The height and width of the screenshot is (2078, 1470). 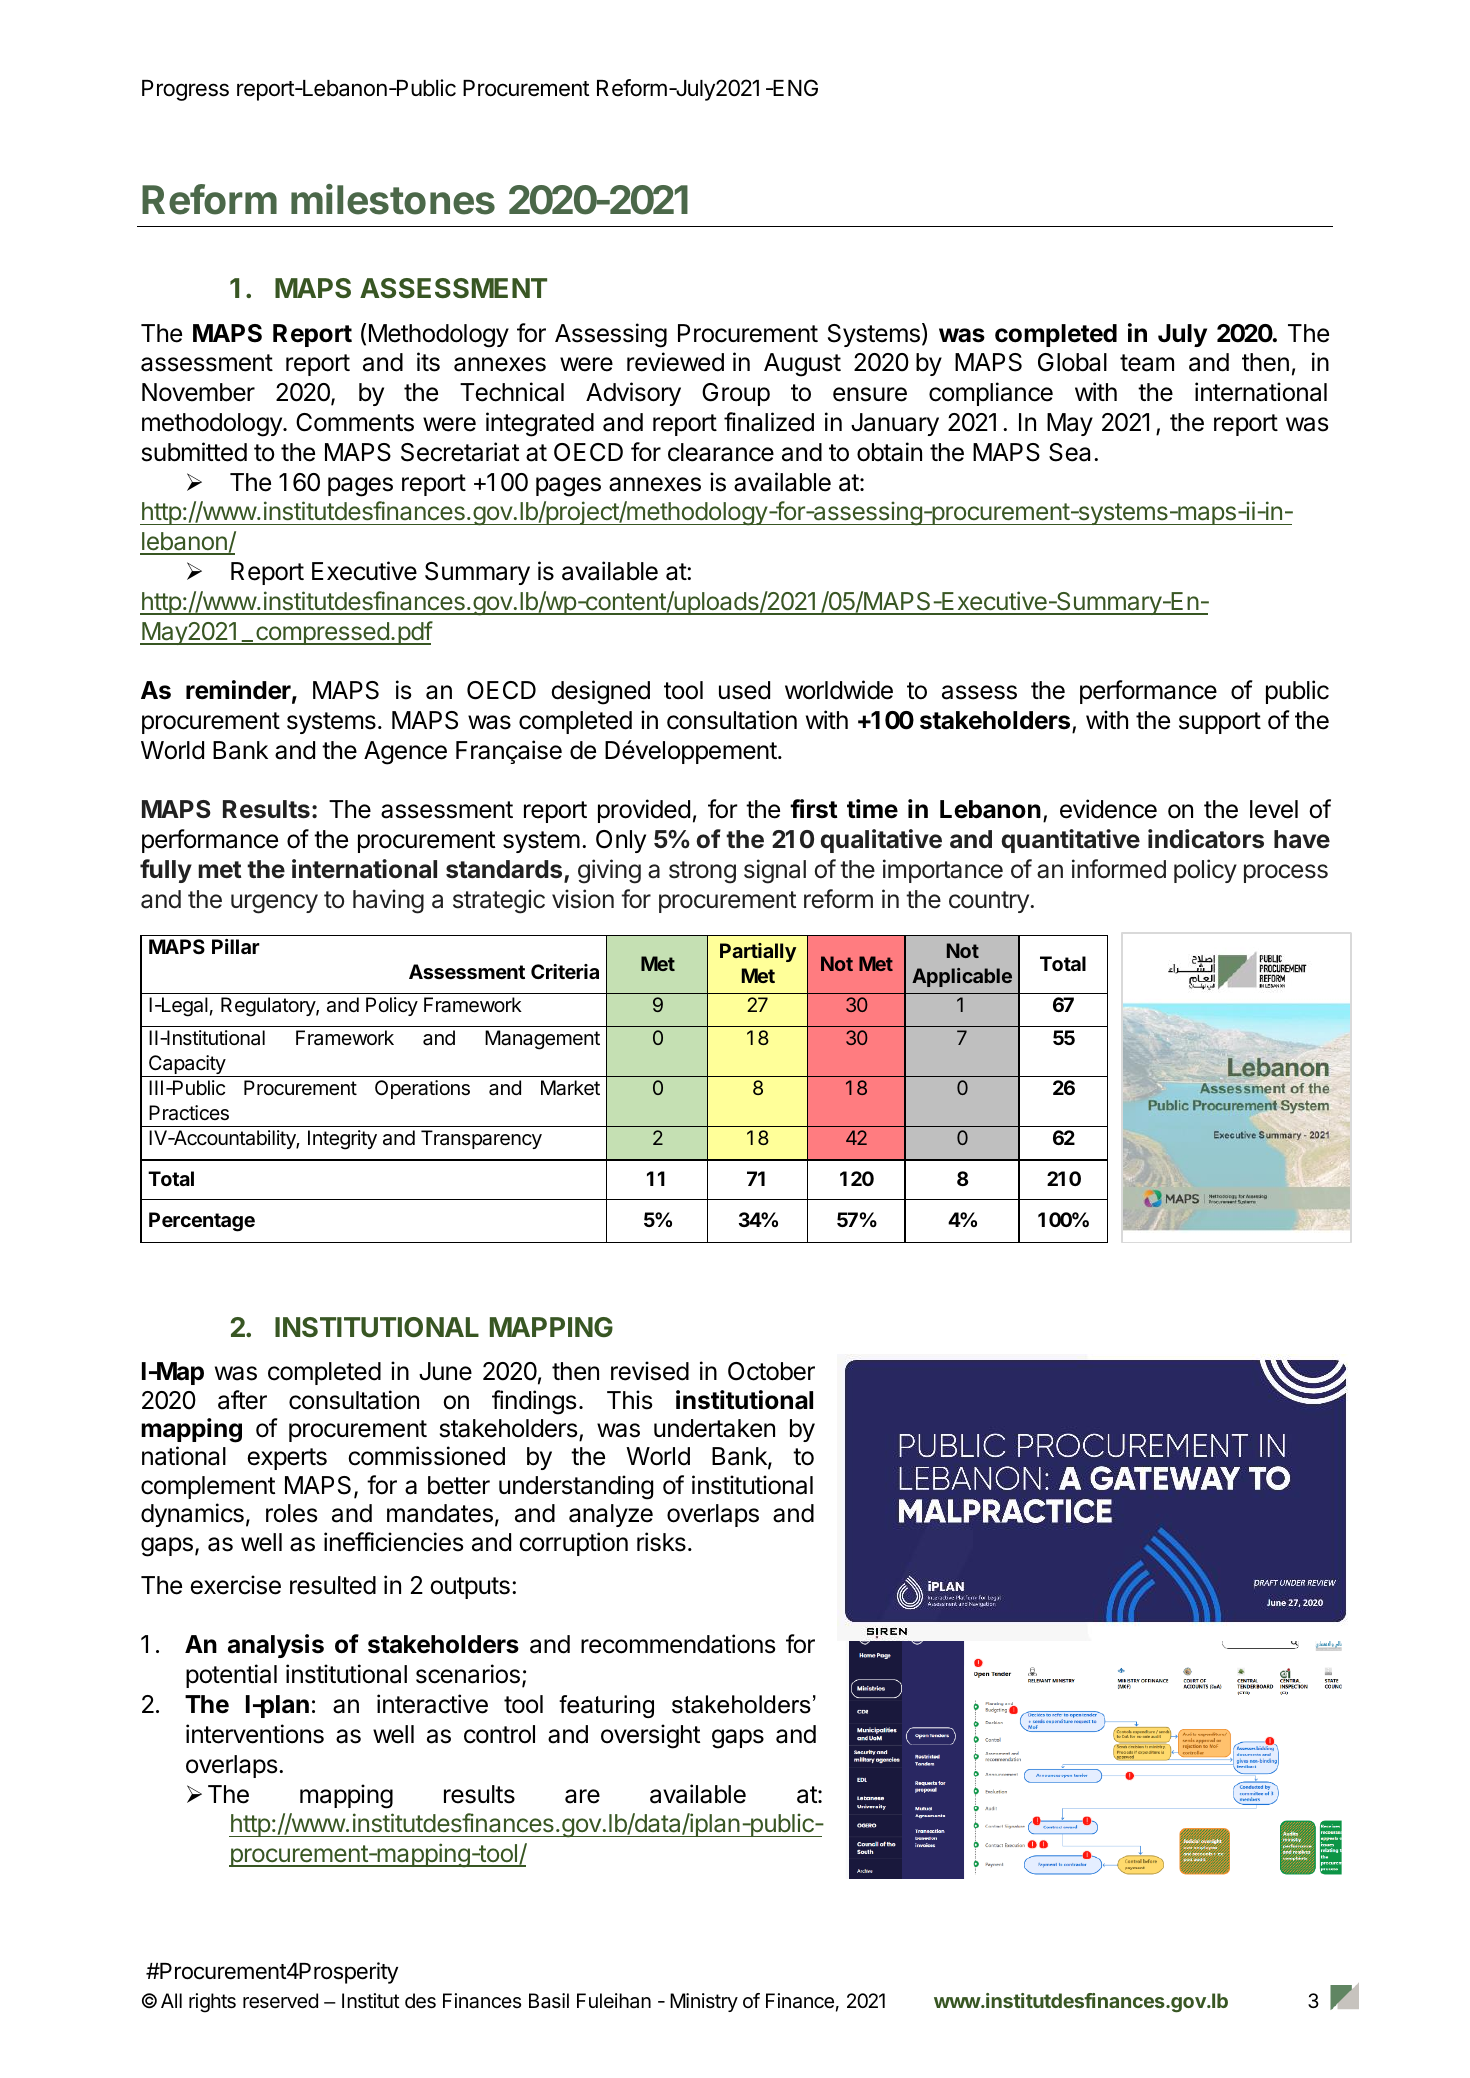 What do you see at coordinates (744, 690) in the screenshot?
I see `used` at bounding box center [744, 690].
